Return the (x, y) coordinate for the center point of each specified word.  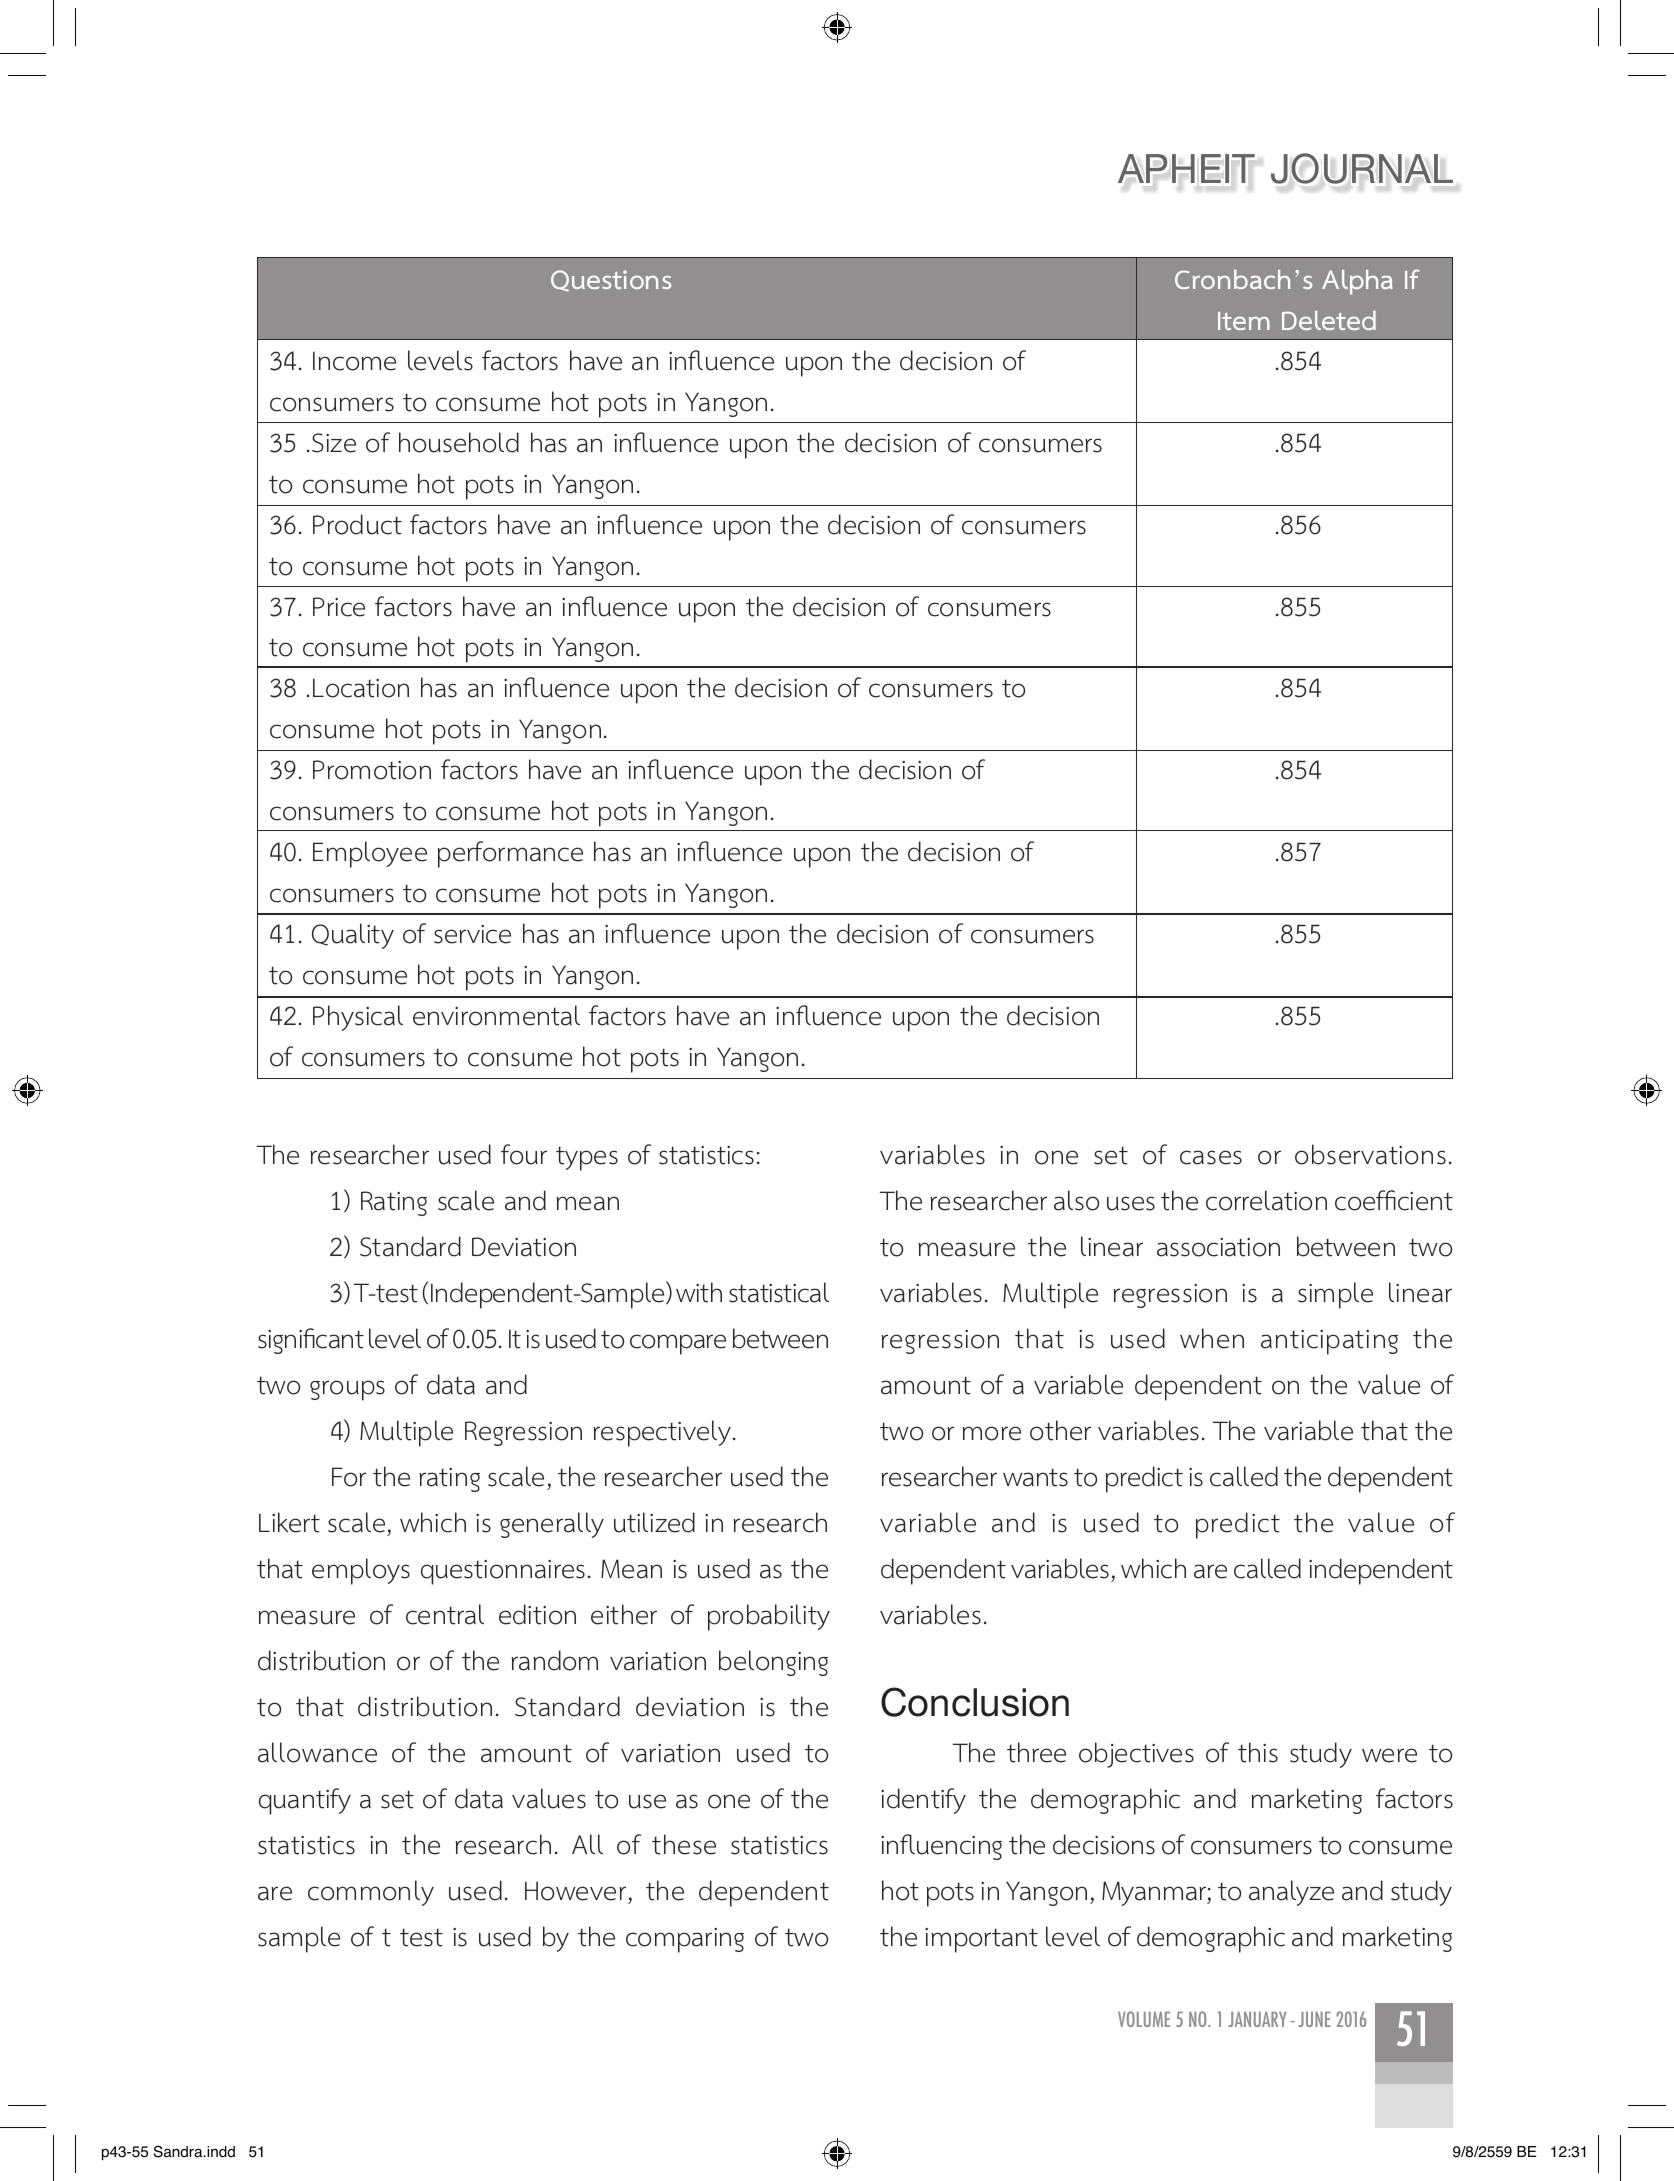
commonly (371, 1893)
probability (769, 1617)
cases (1211, 1157)
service (472, 934)
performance (510, 854)
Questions (611, 281)
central (445, 1614)
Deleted (1329, 320)
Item (1244, 321)
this (1258, 1752)
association (1218, 1247)
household (459, 442)
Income (354, 361)
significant (311, 1341)
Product (357, 524)
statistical (779, 1292)
